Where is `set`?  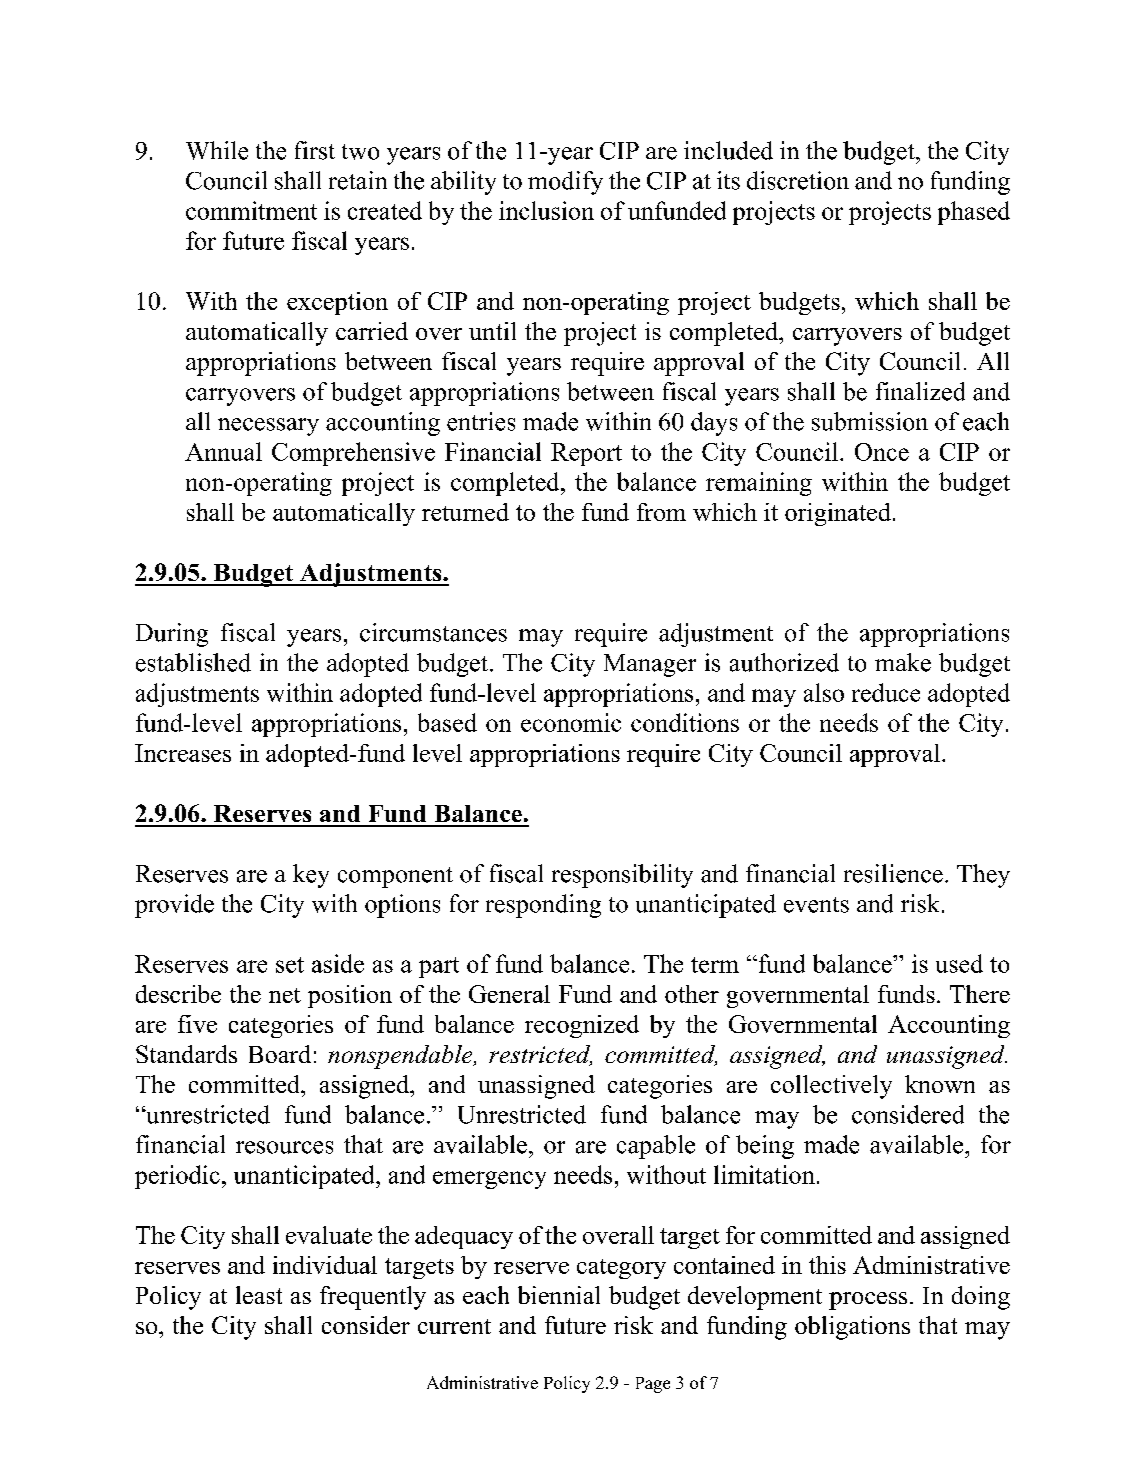 set is located at coordinates (290, 965).
